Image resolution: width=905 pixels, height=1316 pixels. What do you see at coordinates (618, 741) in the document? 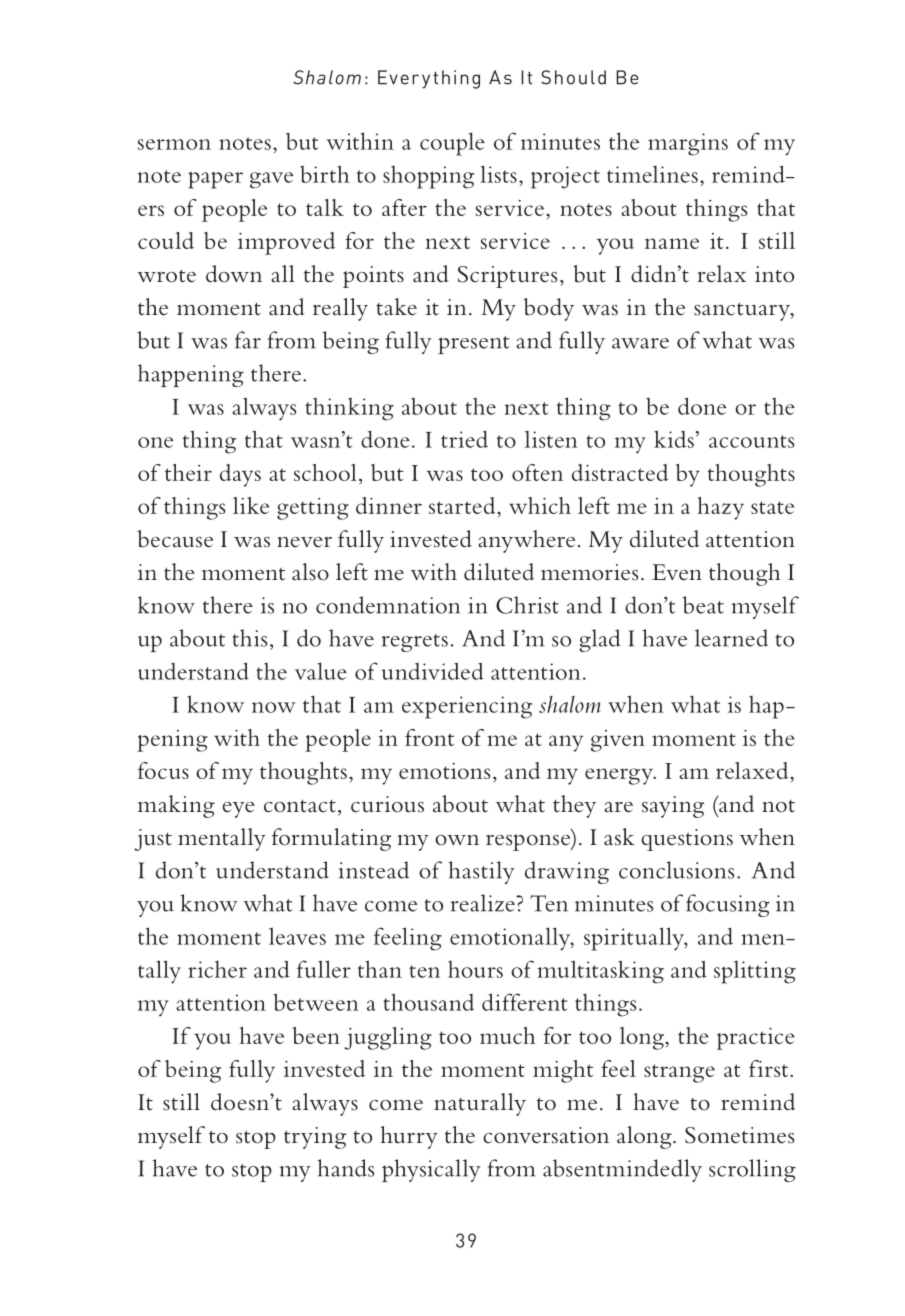
I see `given` at bounding box center [618, 741].
